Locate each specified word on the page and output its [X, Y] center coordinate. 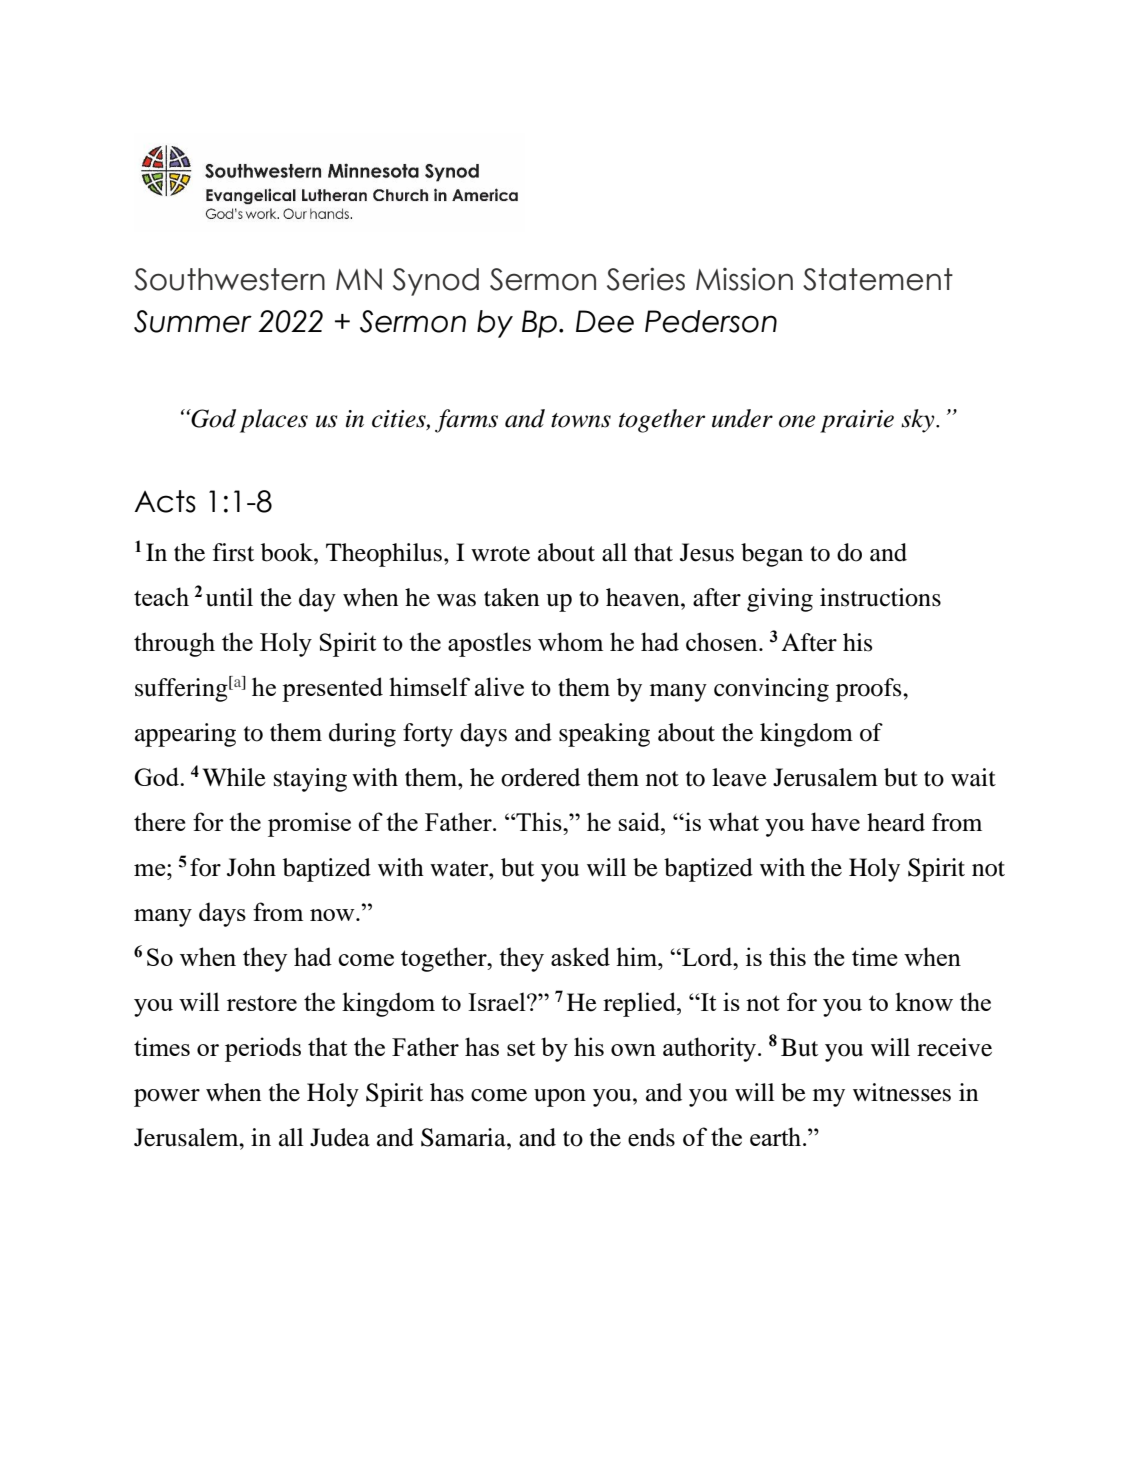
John [251, 867]
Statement [878, 279]
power [167, 1098]
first [233, 552]
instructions [880, 597]
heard [896, 822]
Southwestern [229, 279]
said [640, 821]
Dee [605, 321]
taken [511, 597]
